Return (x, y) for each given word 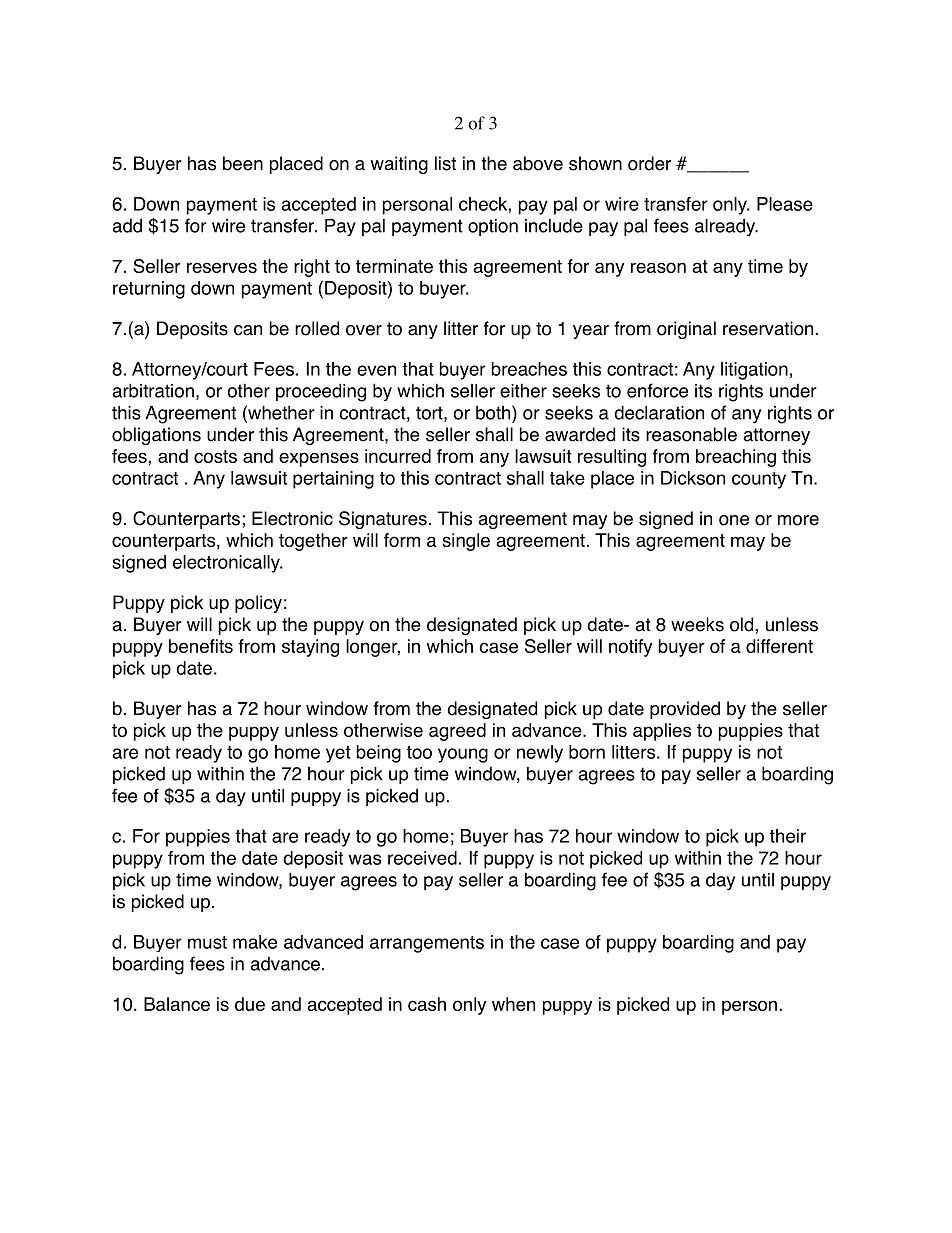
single (466, 542)
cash (427, 1004)
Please (785, 204)
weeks (697, 624)
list (445, 163)
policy (258, 604)
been (243, 163)
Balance (177, 1004)
